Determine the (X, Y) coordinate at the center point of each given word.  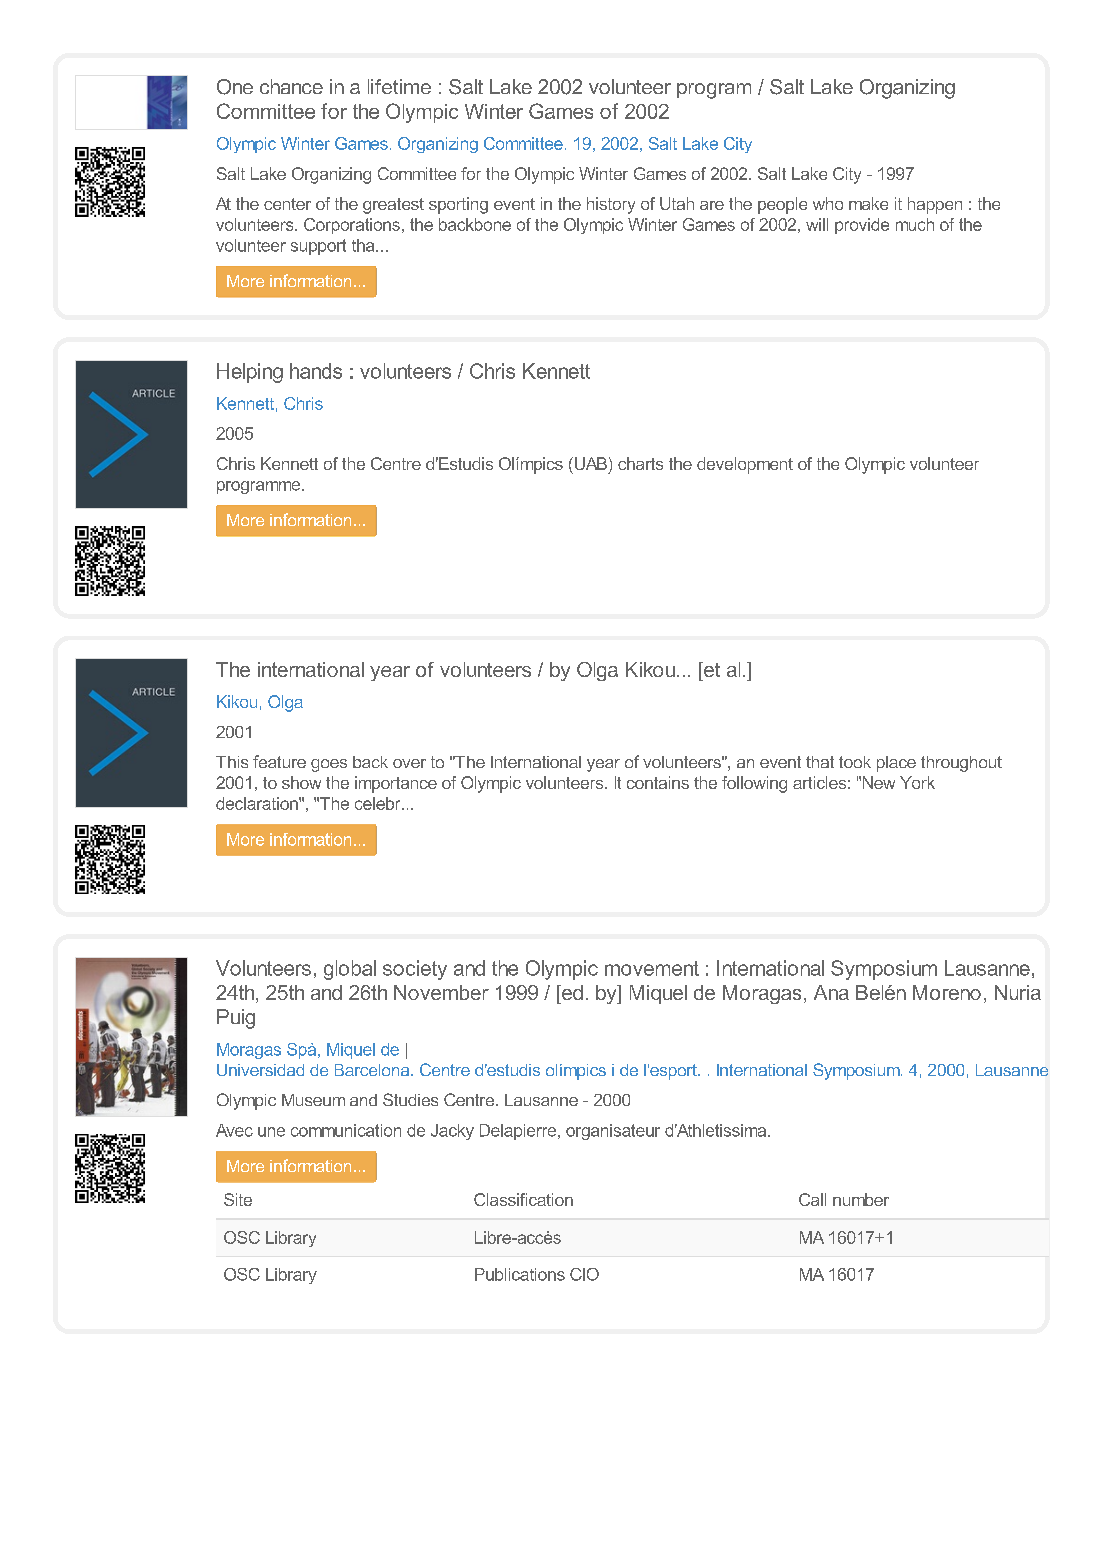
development (745, 465)
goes (329, 765)
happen (935, 205)
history (611, 205)
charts (640, 463)
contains (658, 782)
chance (291, 86)
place (896, 764)
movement (652, 968)
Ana (831, 992)
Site (238, 1199)
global (350, 970)
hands (316, 371)
